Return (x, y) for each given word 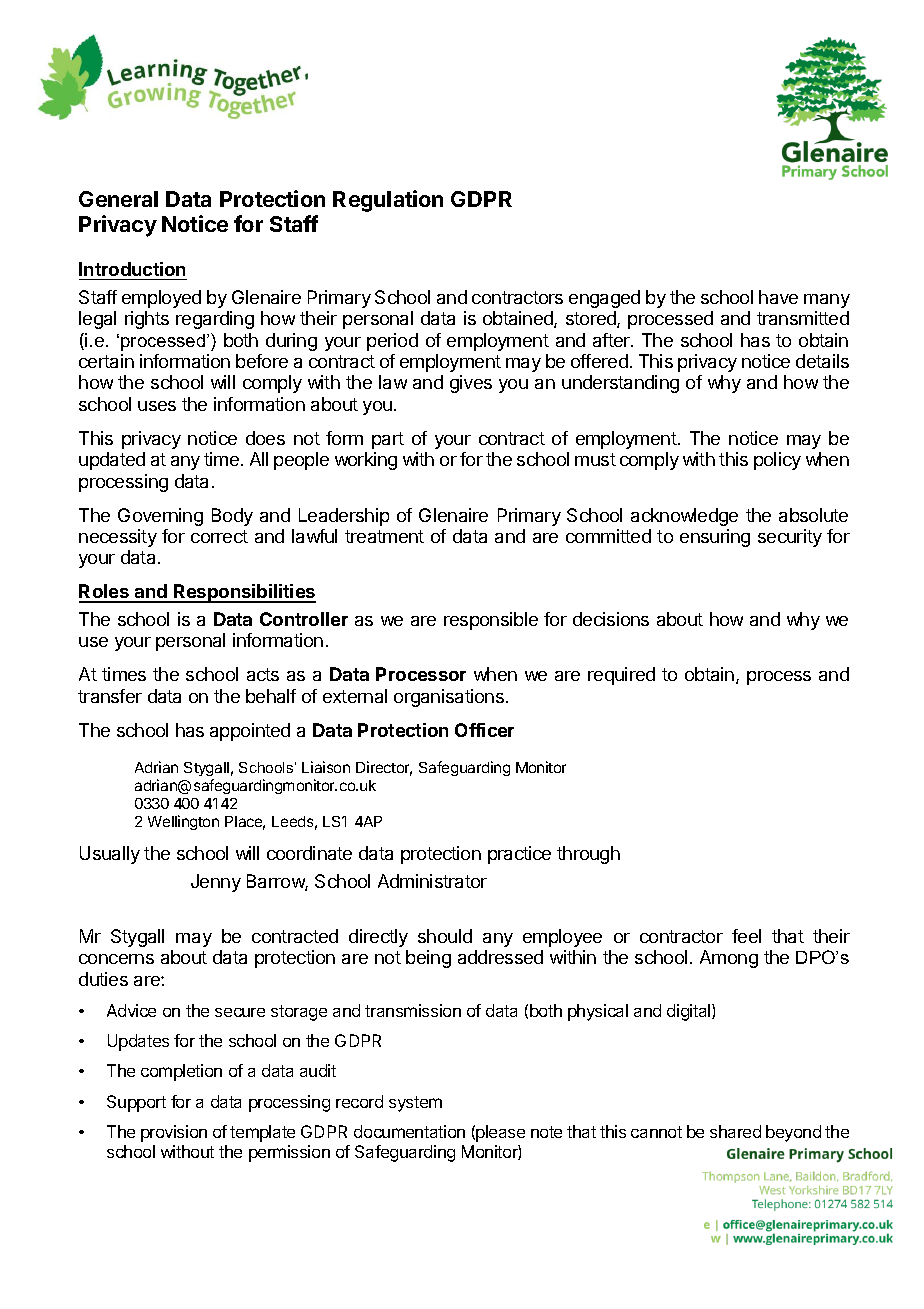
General (118, 199)
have (778, 297)
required (621, 676)
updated (112, 461)
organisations (449, 698)
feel (746, 936)
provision (174, 1133)
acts (263, 674)
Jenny (216, 883)
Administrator (432, 881)
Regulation (388, 201)
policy (777, 461)
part (388, 440)
